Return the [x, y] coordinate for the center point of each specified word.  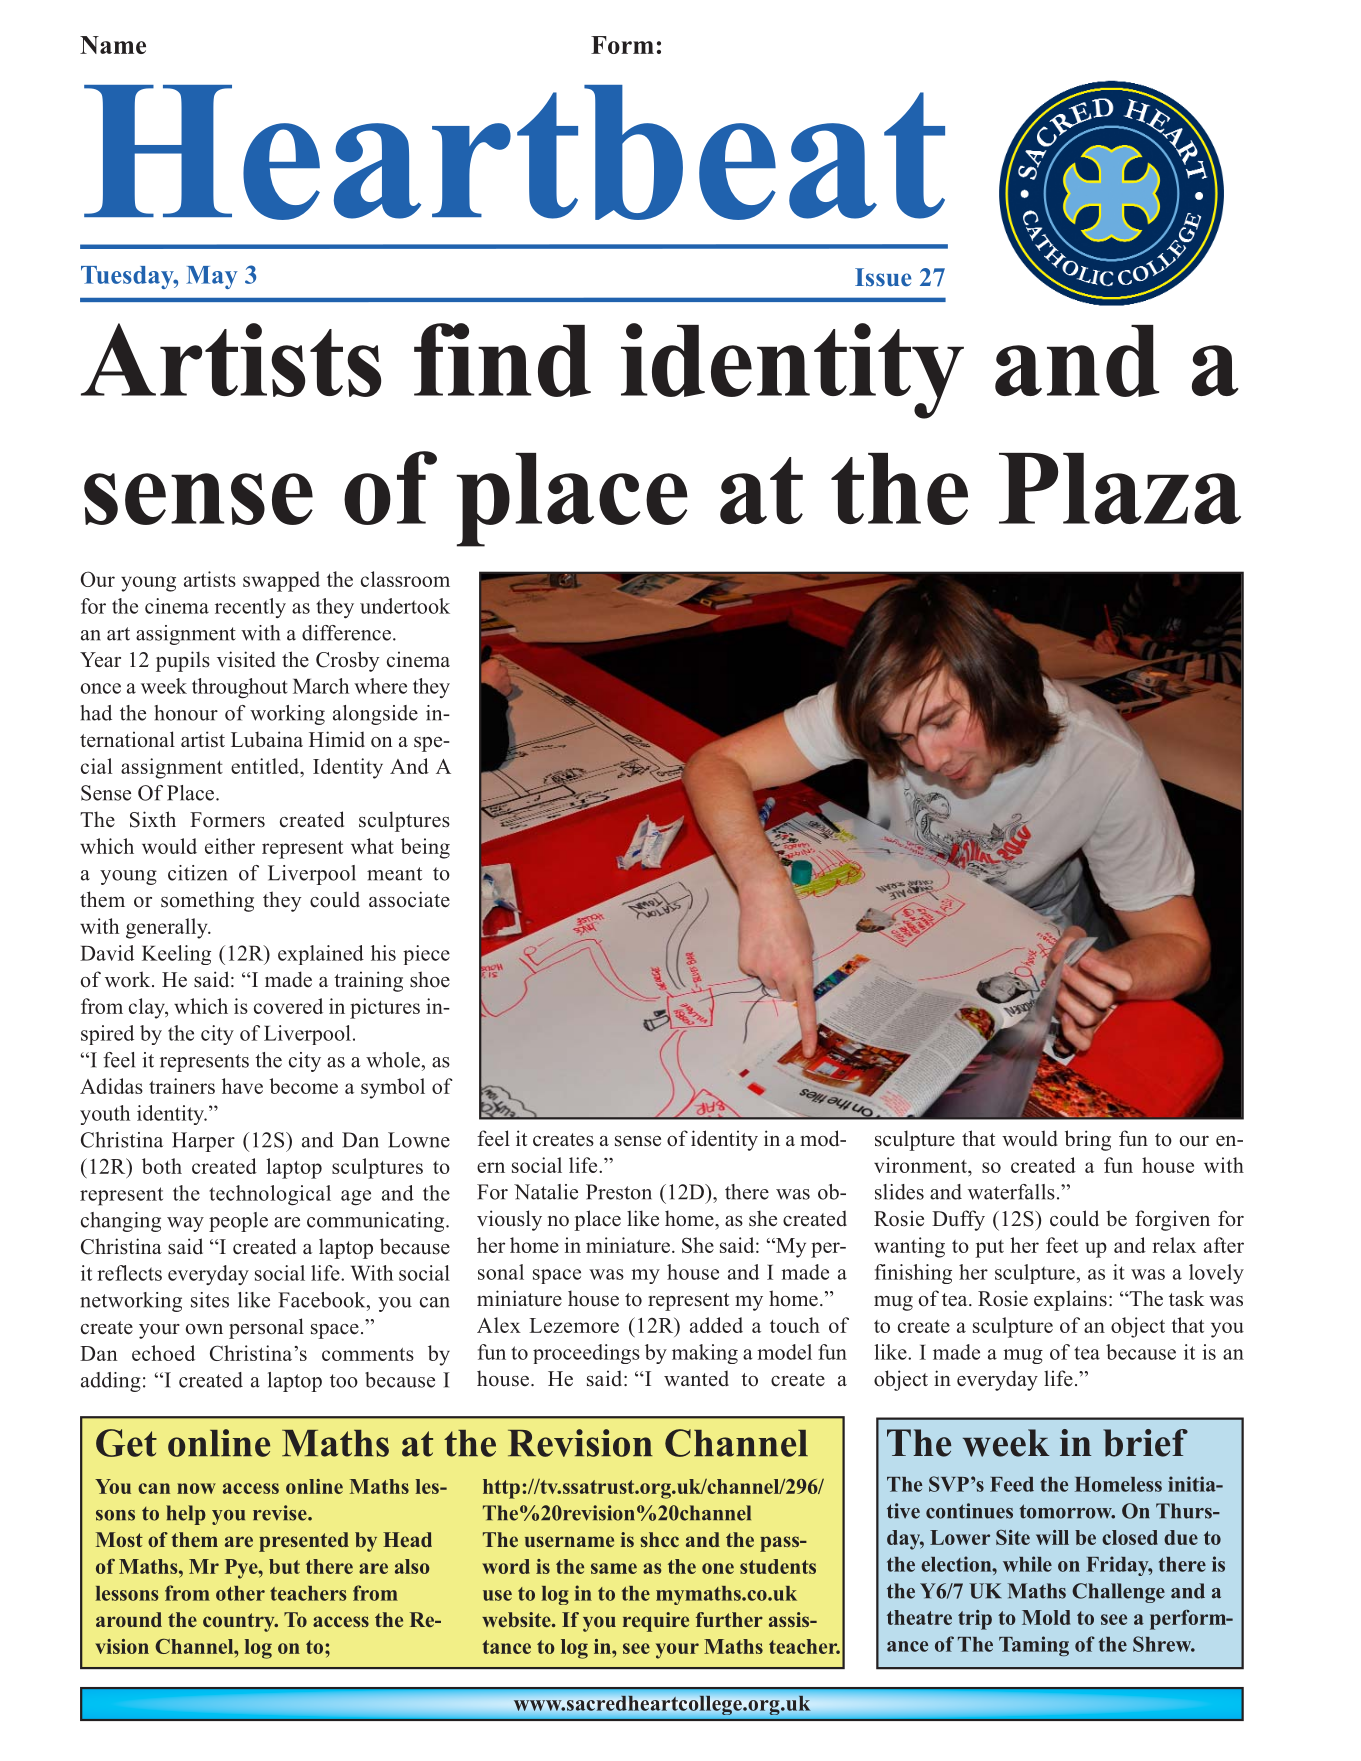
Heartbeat [514, 152]
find [502, 360]
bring [1088, 1140]
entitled [266, 766]
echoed [163, 1353]
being [425, 848]
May [212, 277]
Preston [619, 1192]
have [242, 1086]
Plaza [1120, 488]
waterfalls [1011, 1192]
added [716, 1325]
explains [1070, 1300]
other [240, 1593]
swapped [281, 581]
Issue [883, 277]
